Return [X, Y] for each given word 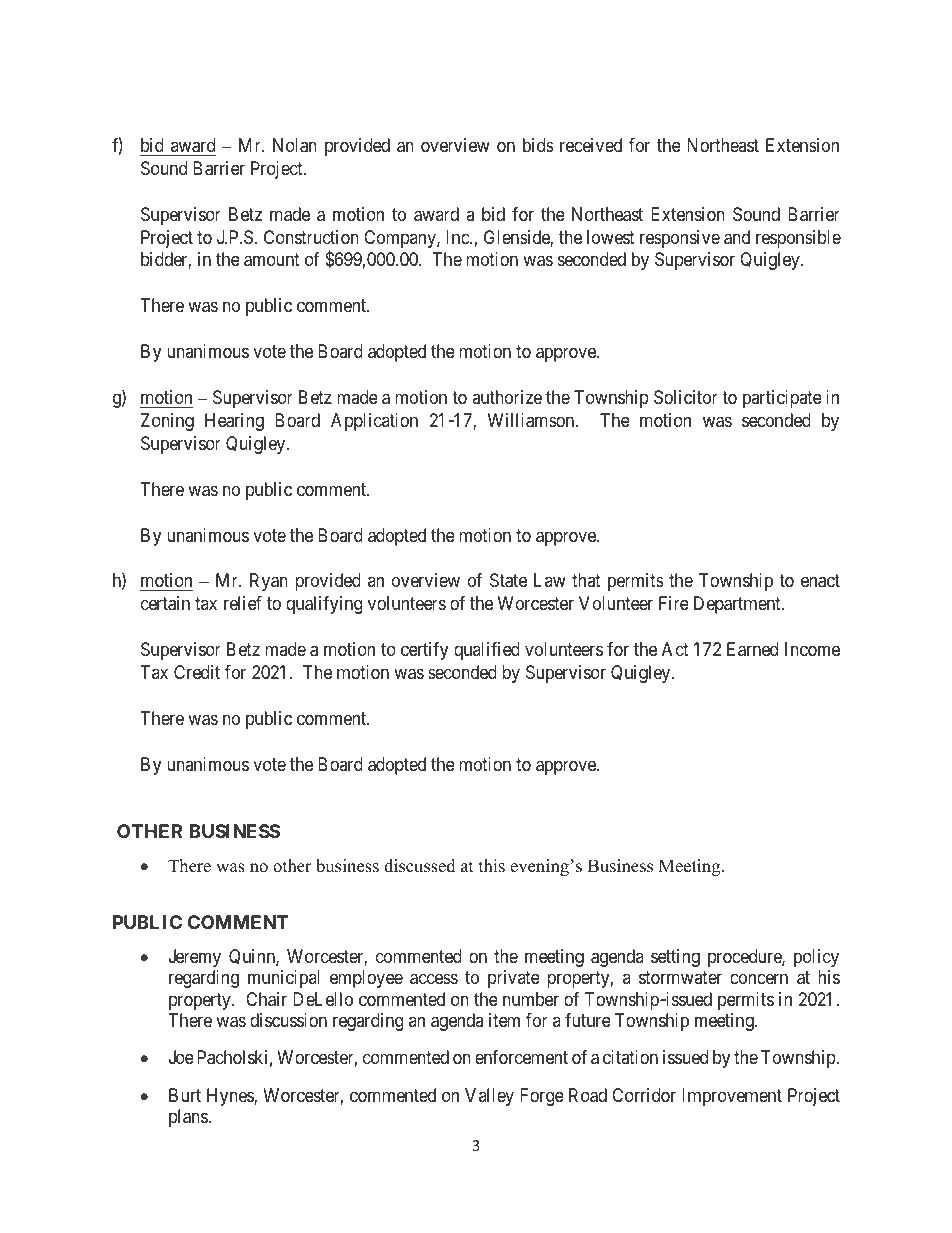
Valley [489, 1097]
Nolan [295, 145]
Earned [752, 649]
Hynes [231, 1097]
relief [243, 603]
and [737, 237]
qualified [487, 651]
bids [538, 145]
